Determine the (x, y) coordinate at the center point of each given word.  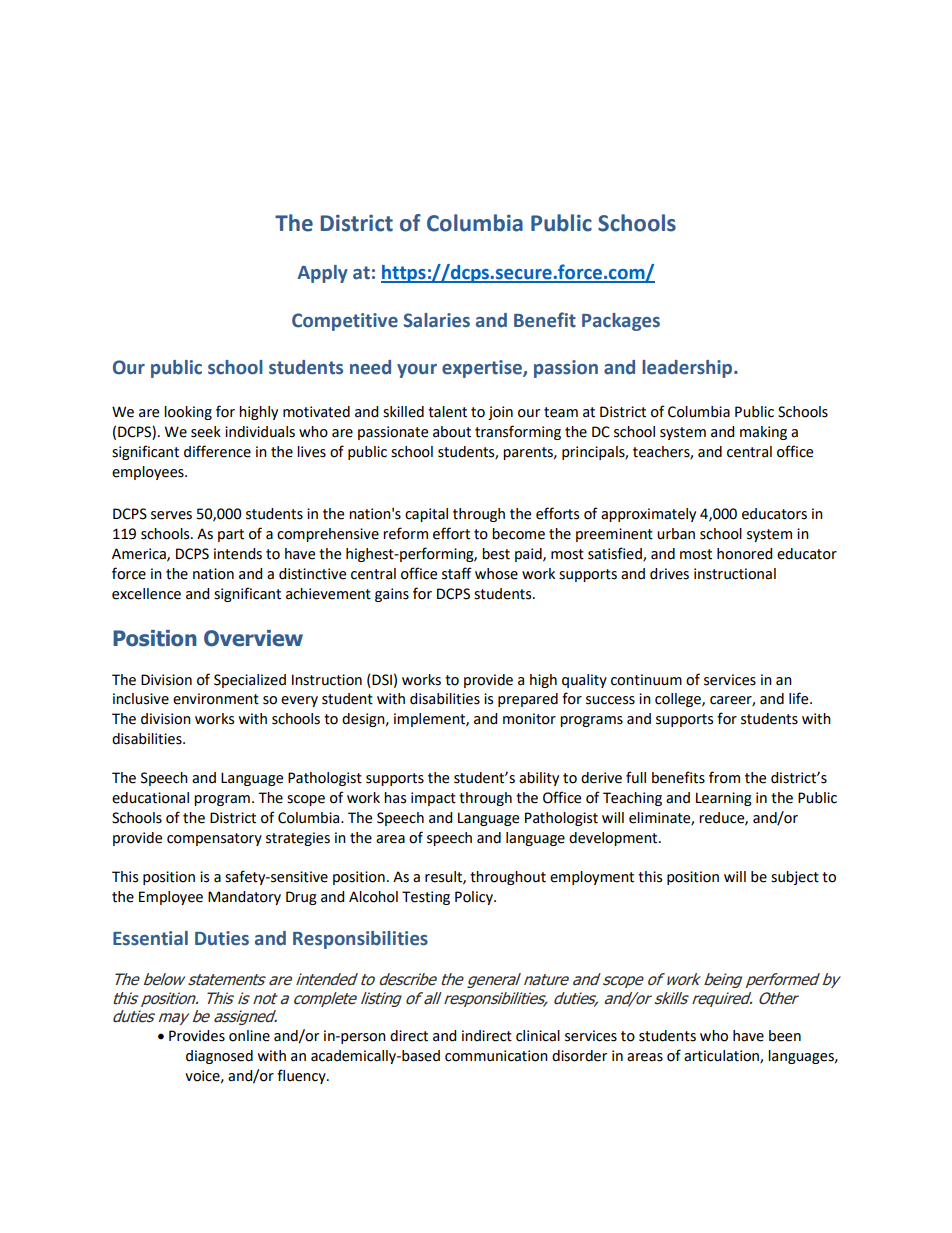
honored (744, 554)
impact (433, 799)
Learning (724, 799)
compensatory (214, 839)
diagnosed (219, 1057)
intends (238, 554)
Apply (322, 274)
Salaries (437, 320)
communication (496, 1056)
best (496, 554)
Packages (621, 322)
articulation (722, 1057)
